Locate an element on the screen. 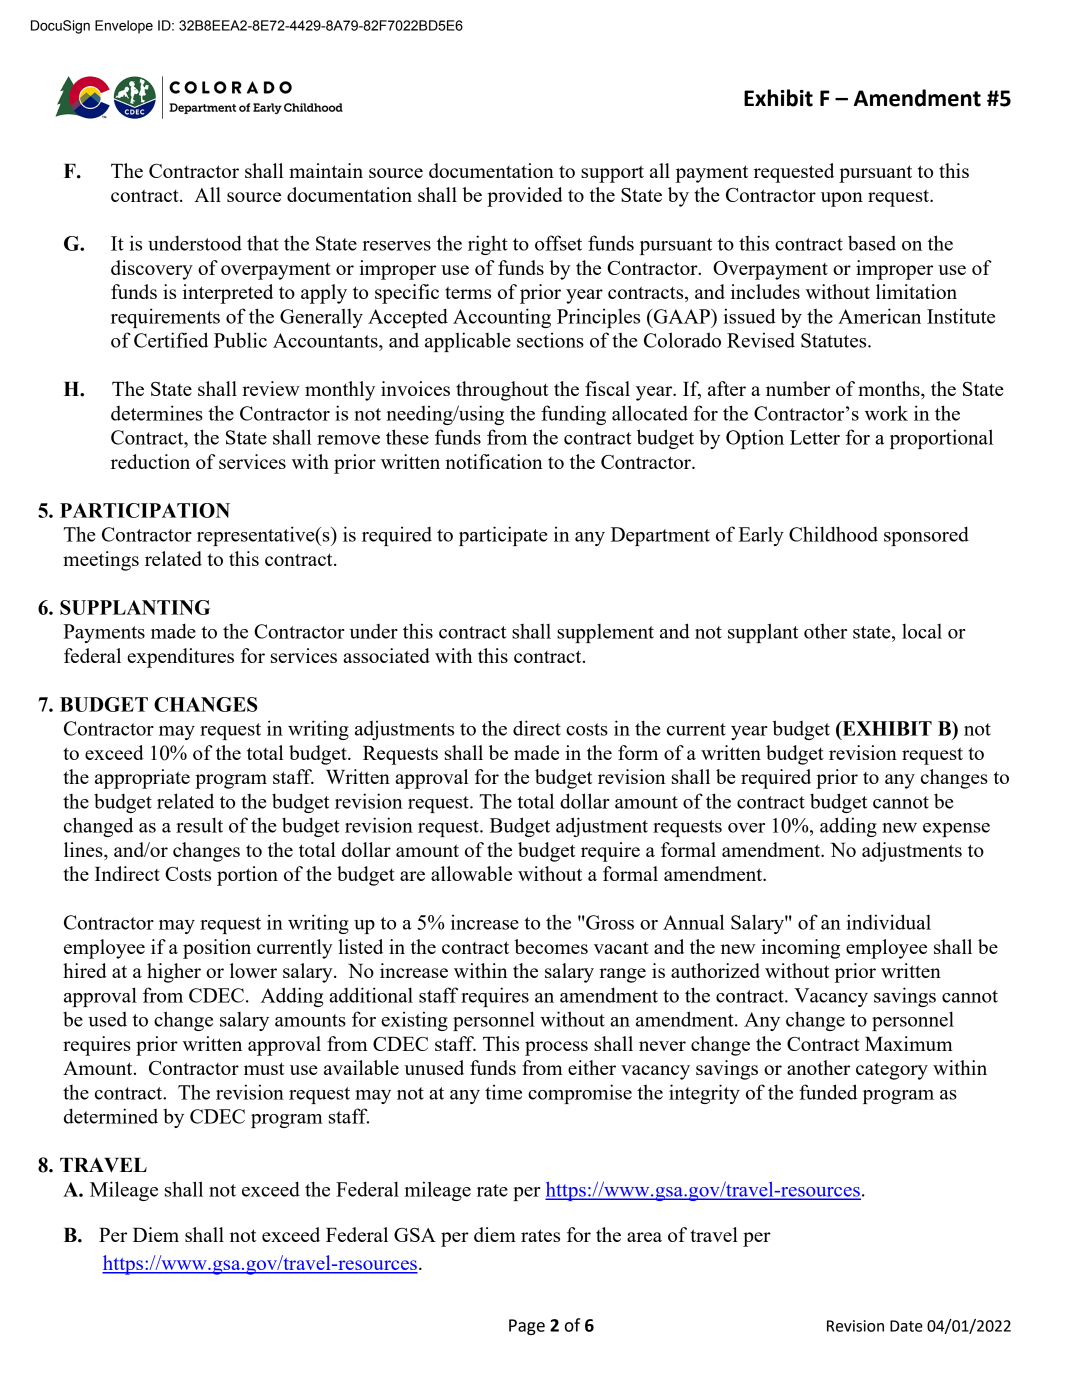 Image resolution: width=1075 pixels, height=1392 pixels. higher is located at coordinates (174, 973).
